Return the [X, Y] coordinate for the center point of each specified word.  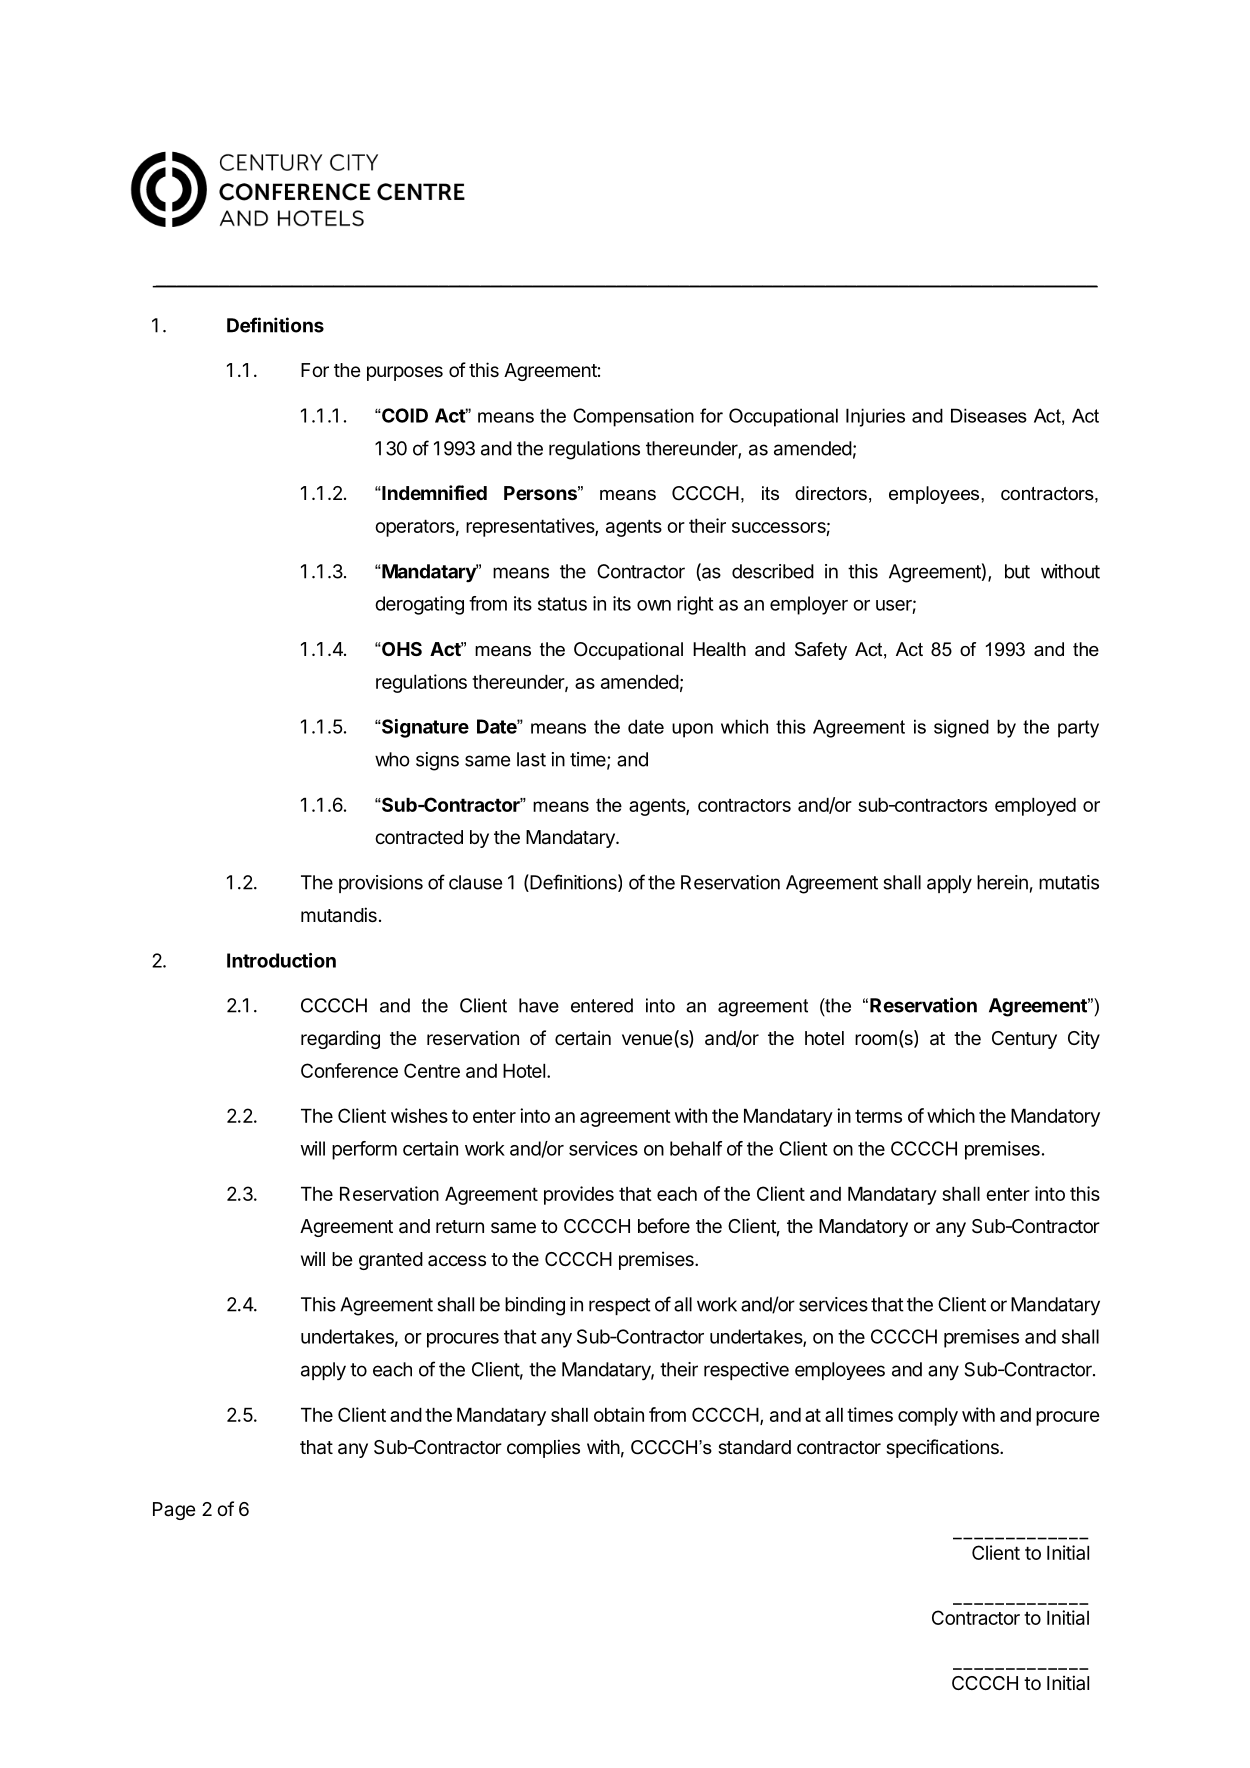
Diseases [989, 415]
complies [543, 1448]
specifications [943, 1448]
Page [174, 1511]
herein [1002, 882]
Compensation [633, 417]
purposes [405, 373]
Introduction [281, 960]
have [539, 1005]
